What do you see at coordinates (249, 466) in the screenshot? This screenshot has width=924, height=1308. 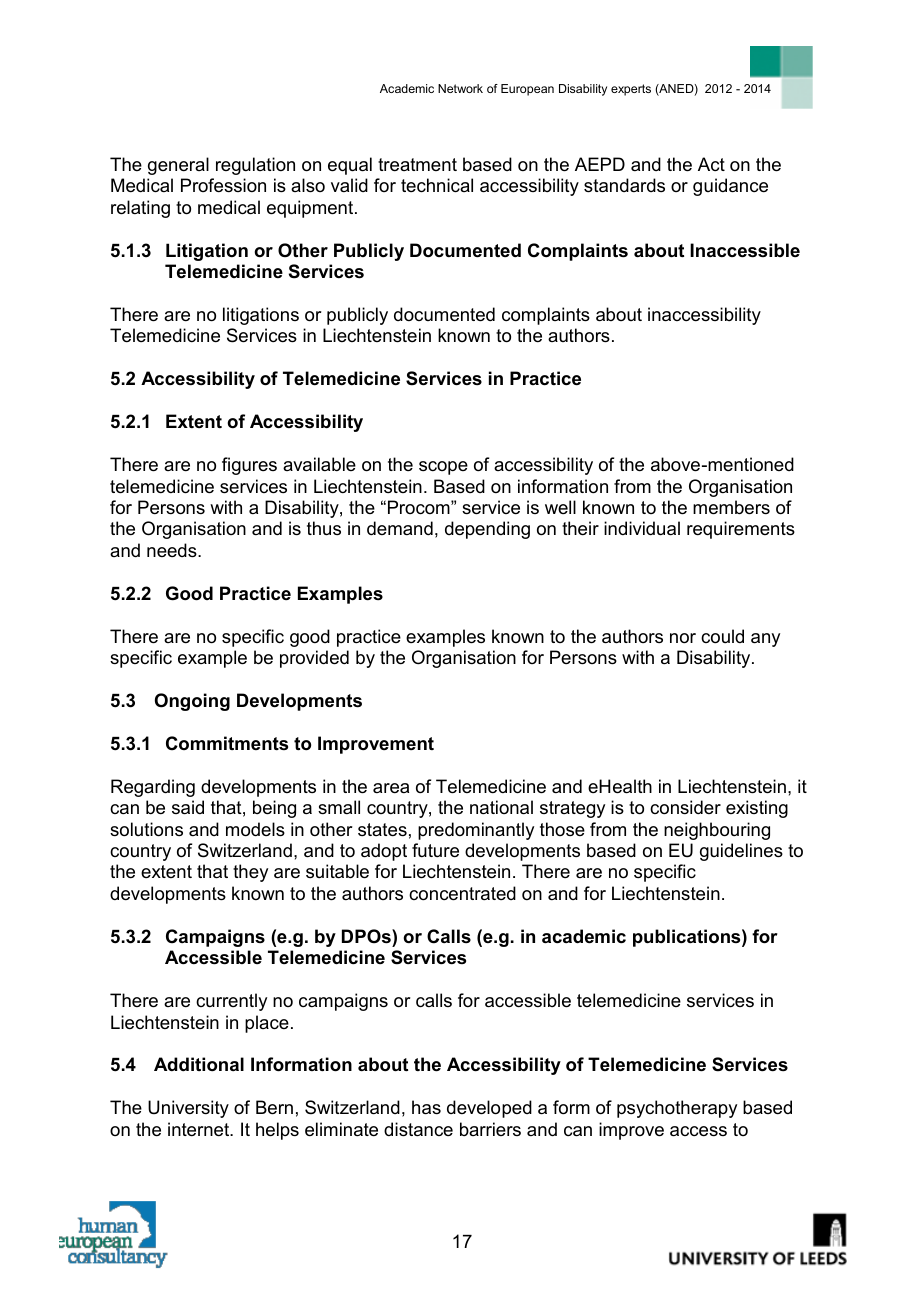 I see `figures` at bounding box center [249, 466].
